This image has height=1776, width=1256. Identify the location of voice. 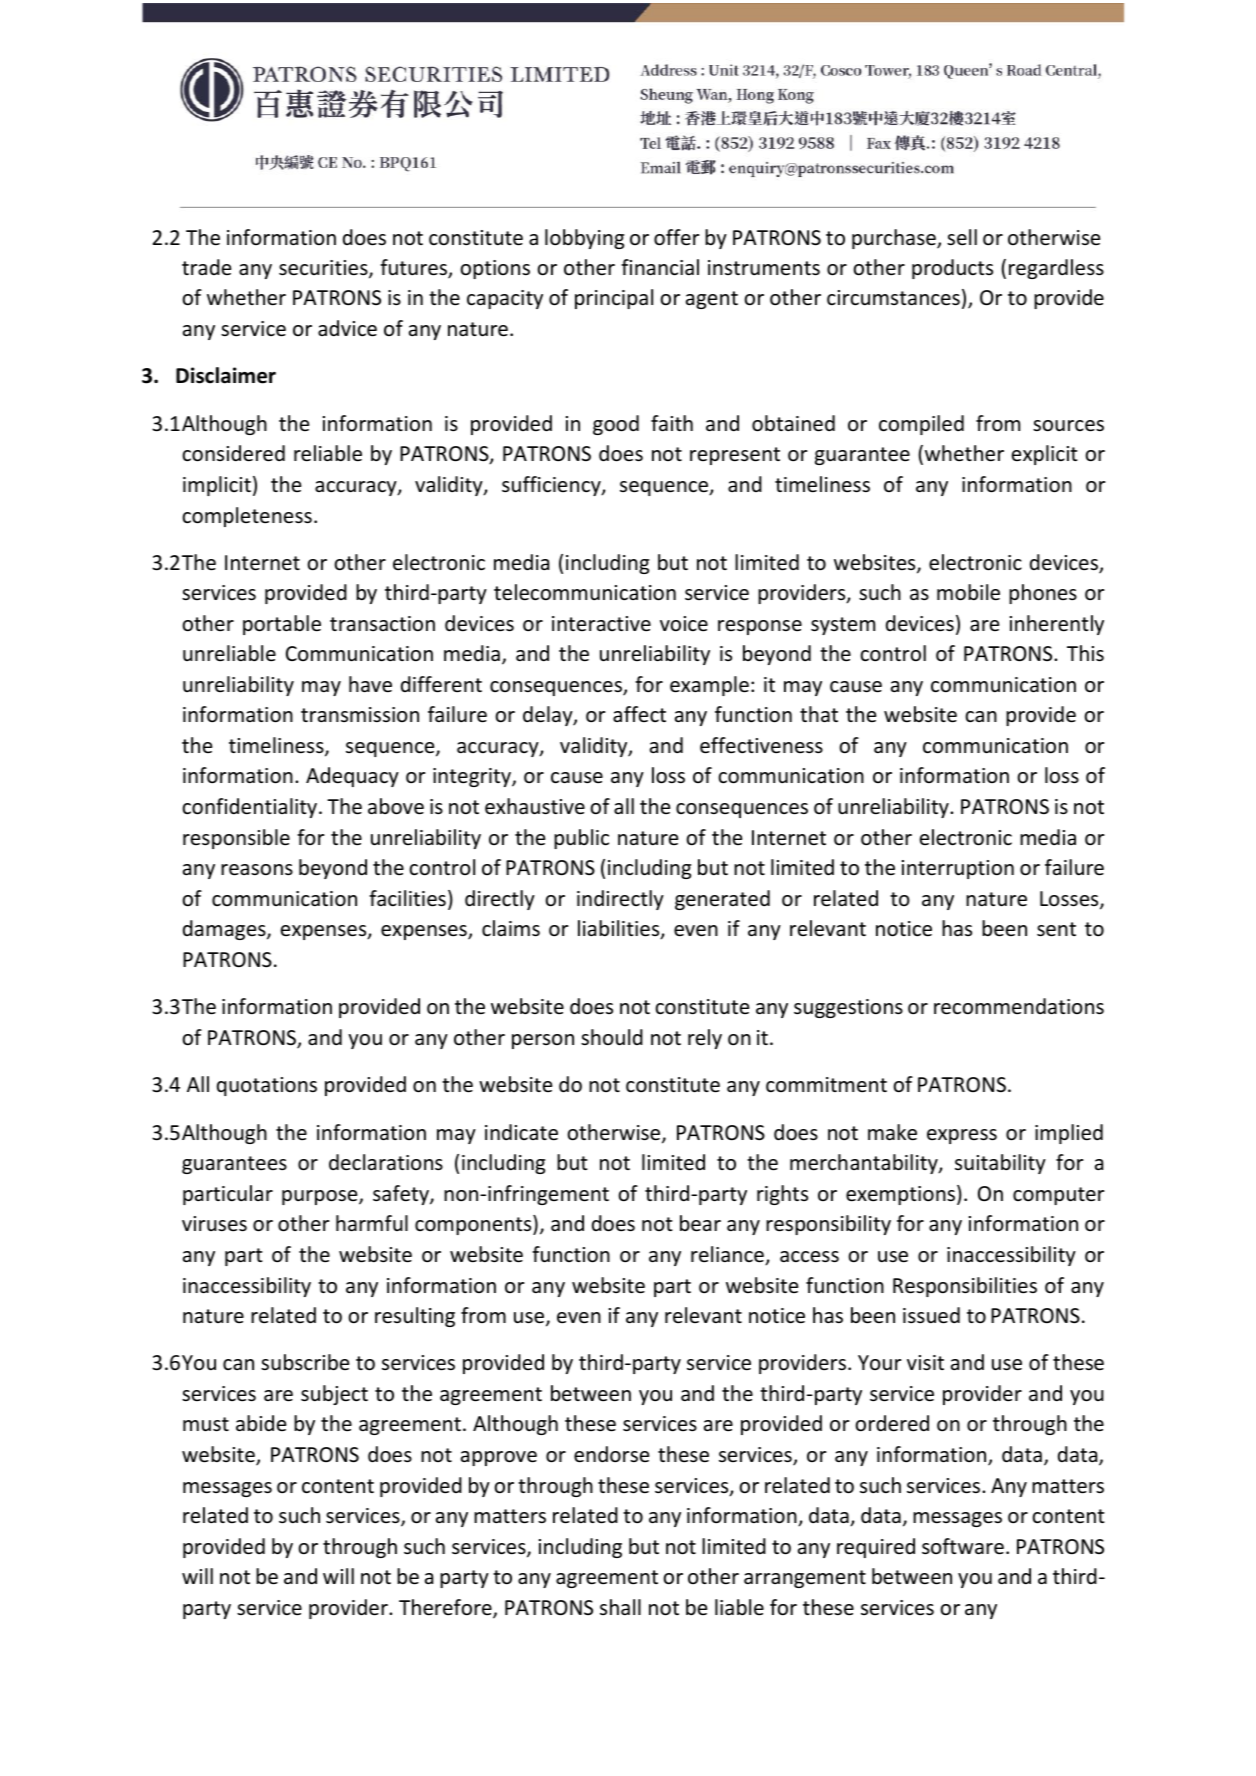
(684, 624).
